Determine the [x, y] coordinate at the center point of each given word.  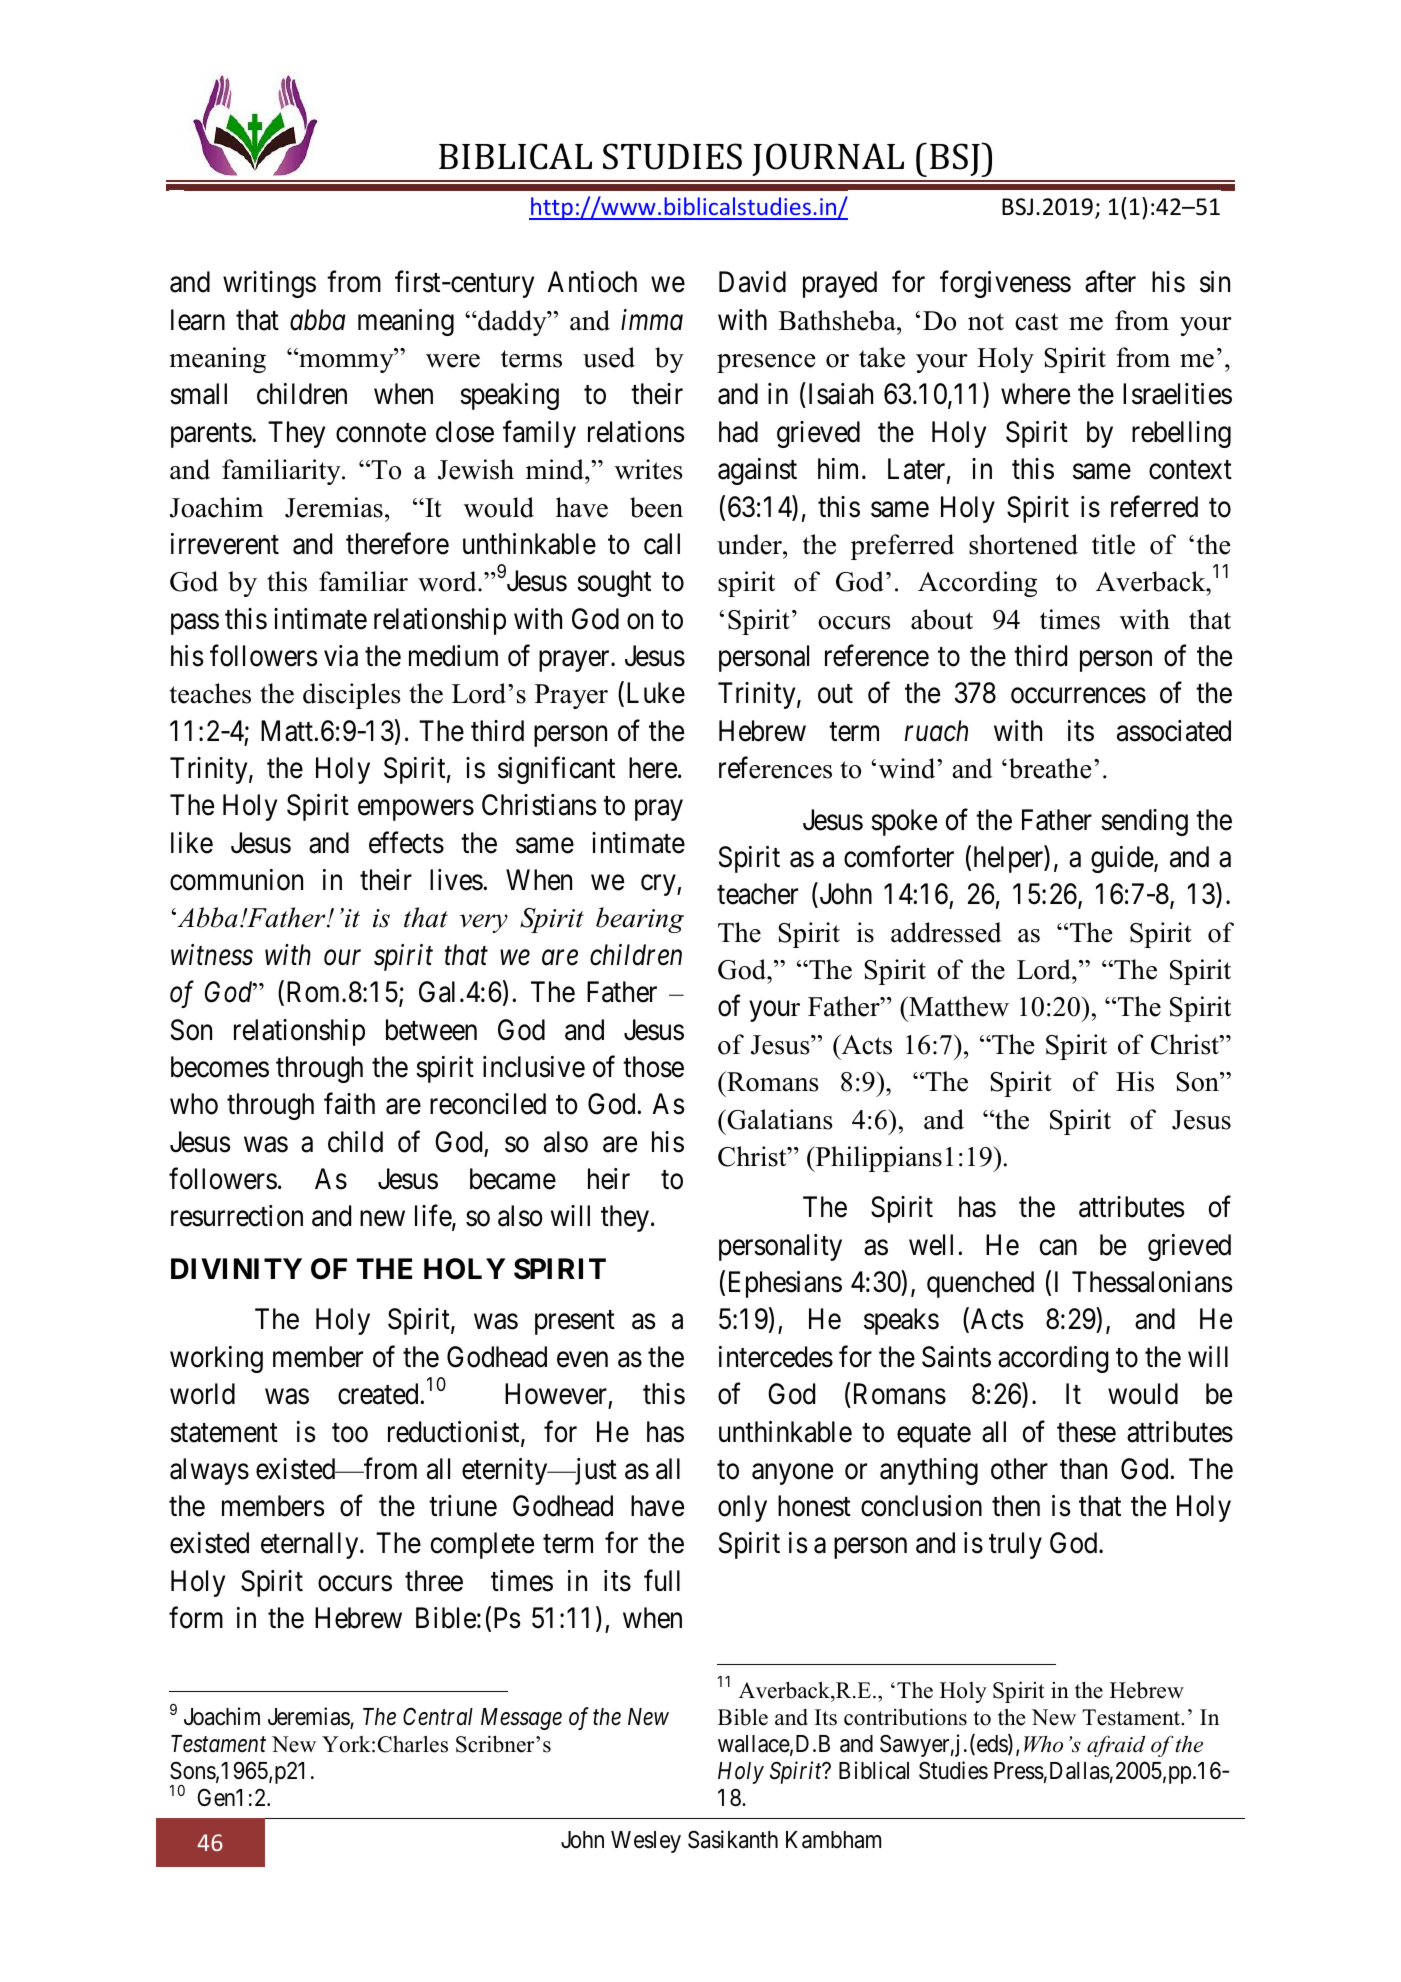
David [752, 282]
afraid [1116, 1746]
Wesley [646, 1842]
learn [198, 320]
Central [438, 1716]
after [1110, 282]
